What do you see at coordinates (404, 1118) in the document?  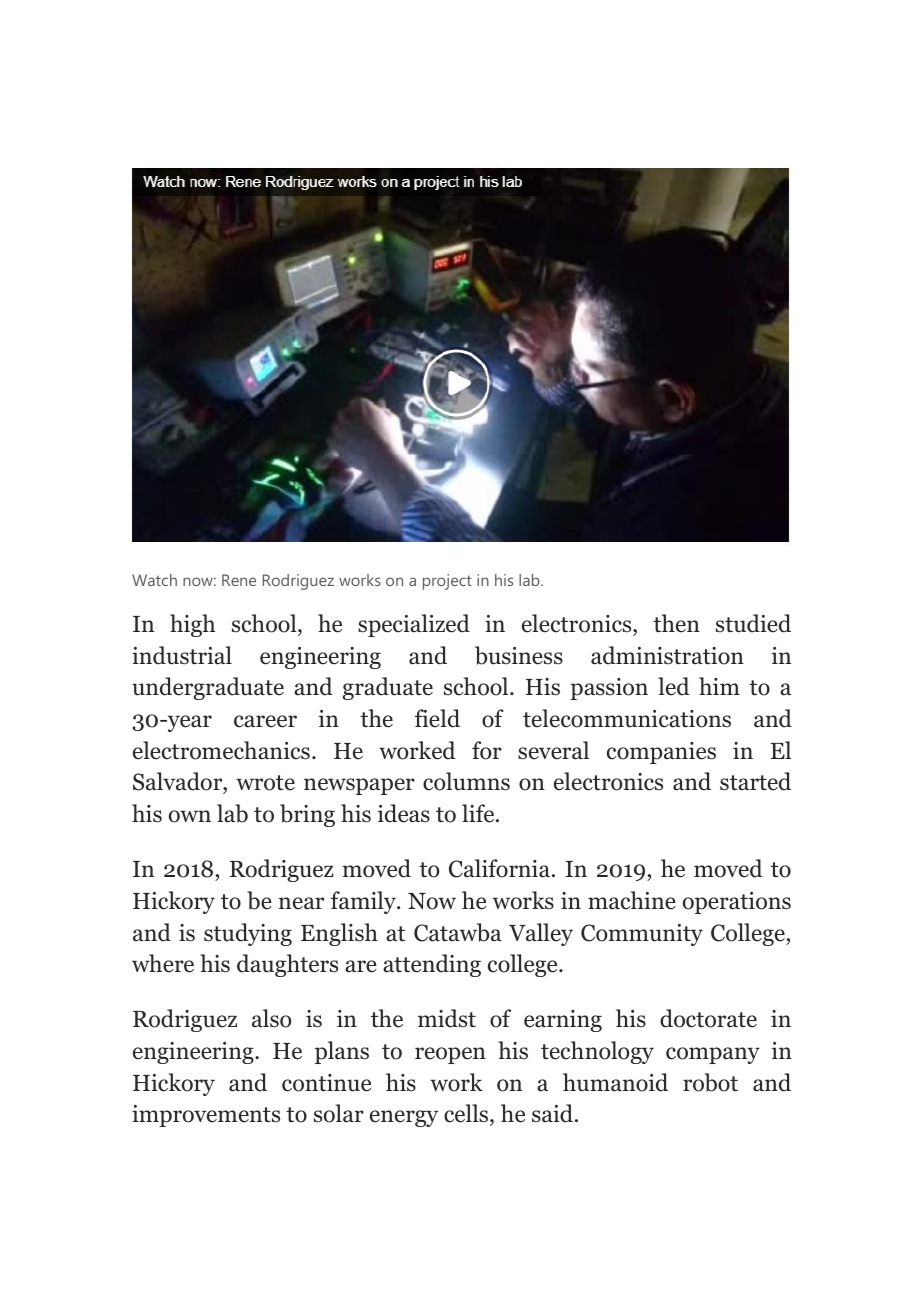 I see `energy` at bounding box center [404, 1118].
